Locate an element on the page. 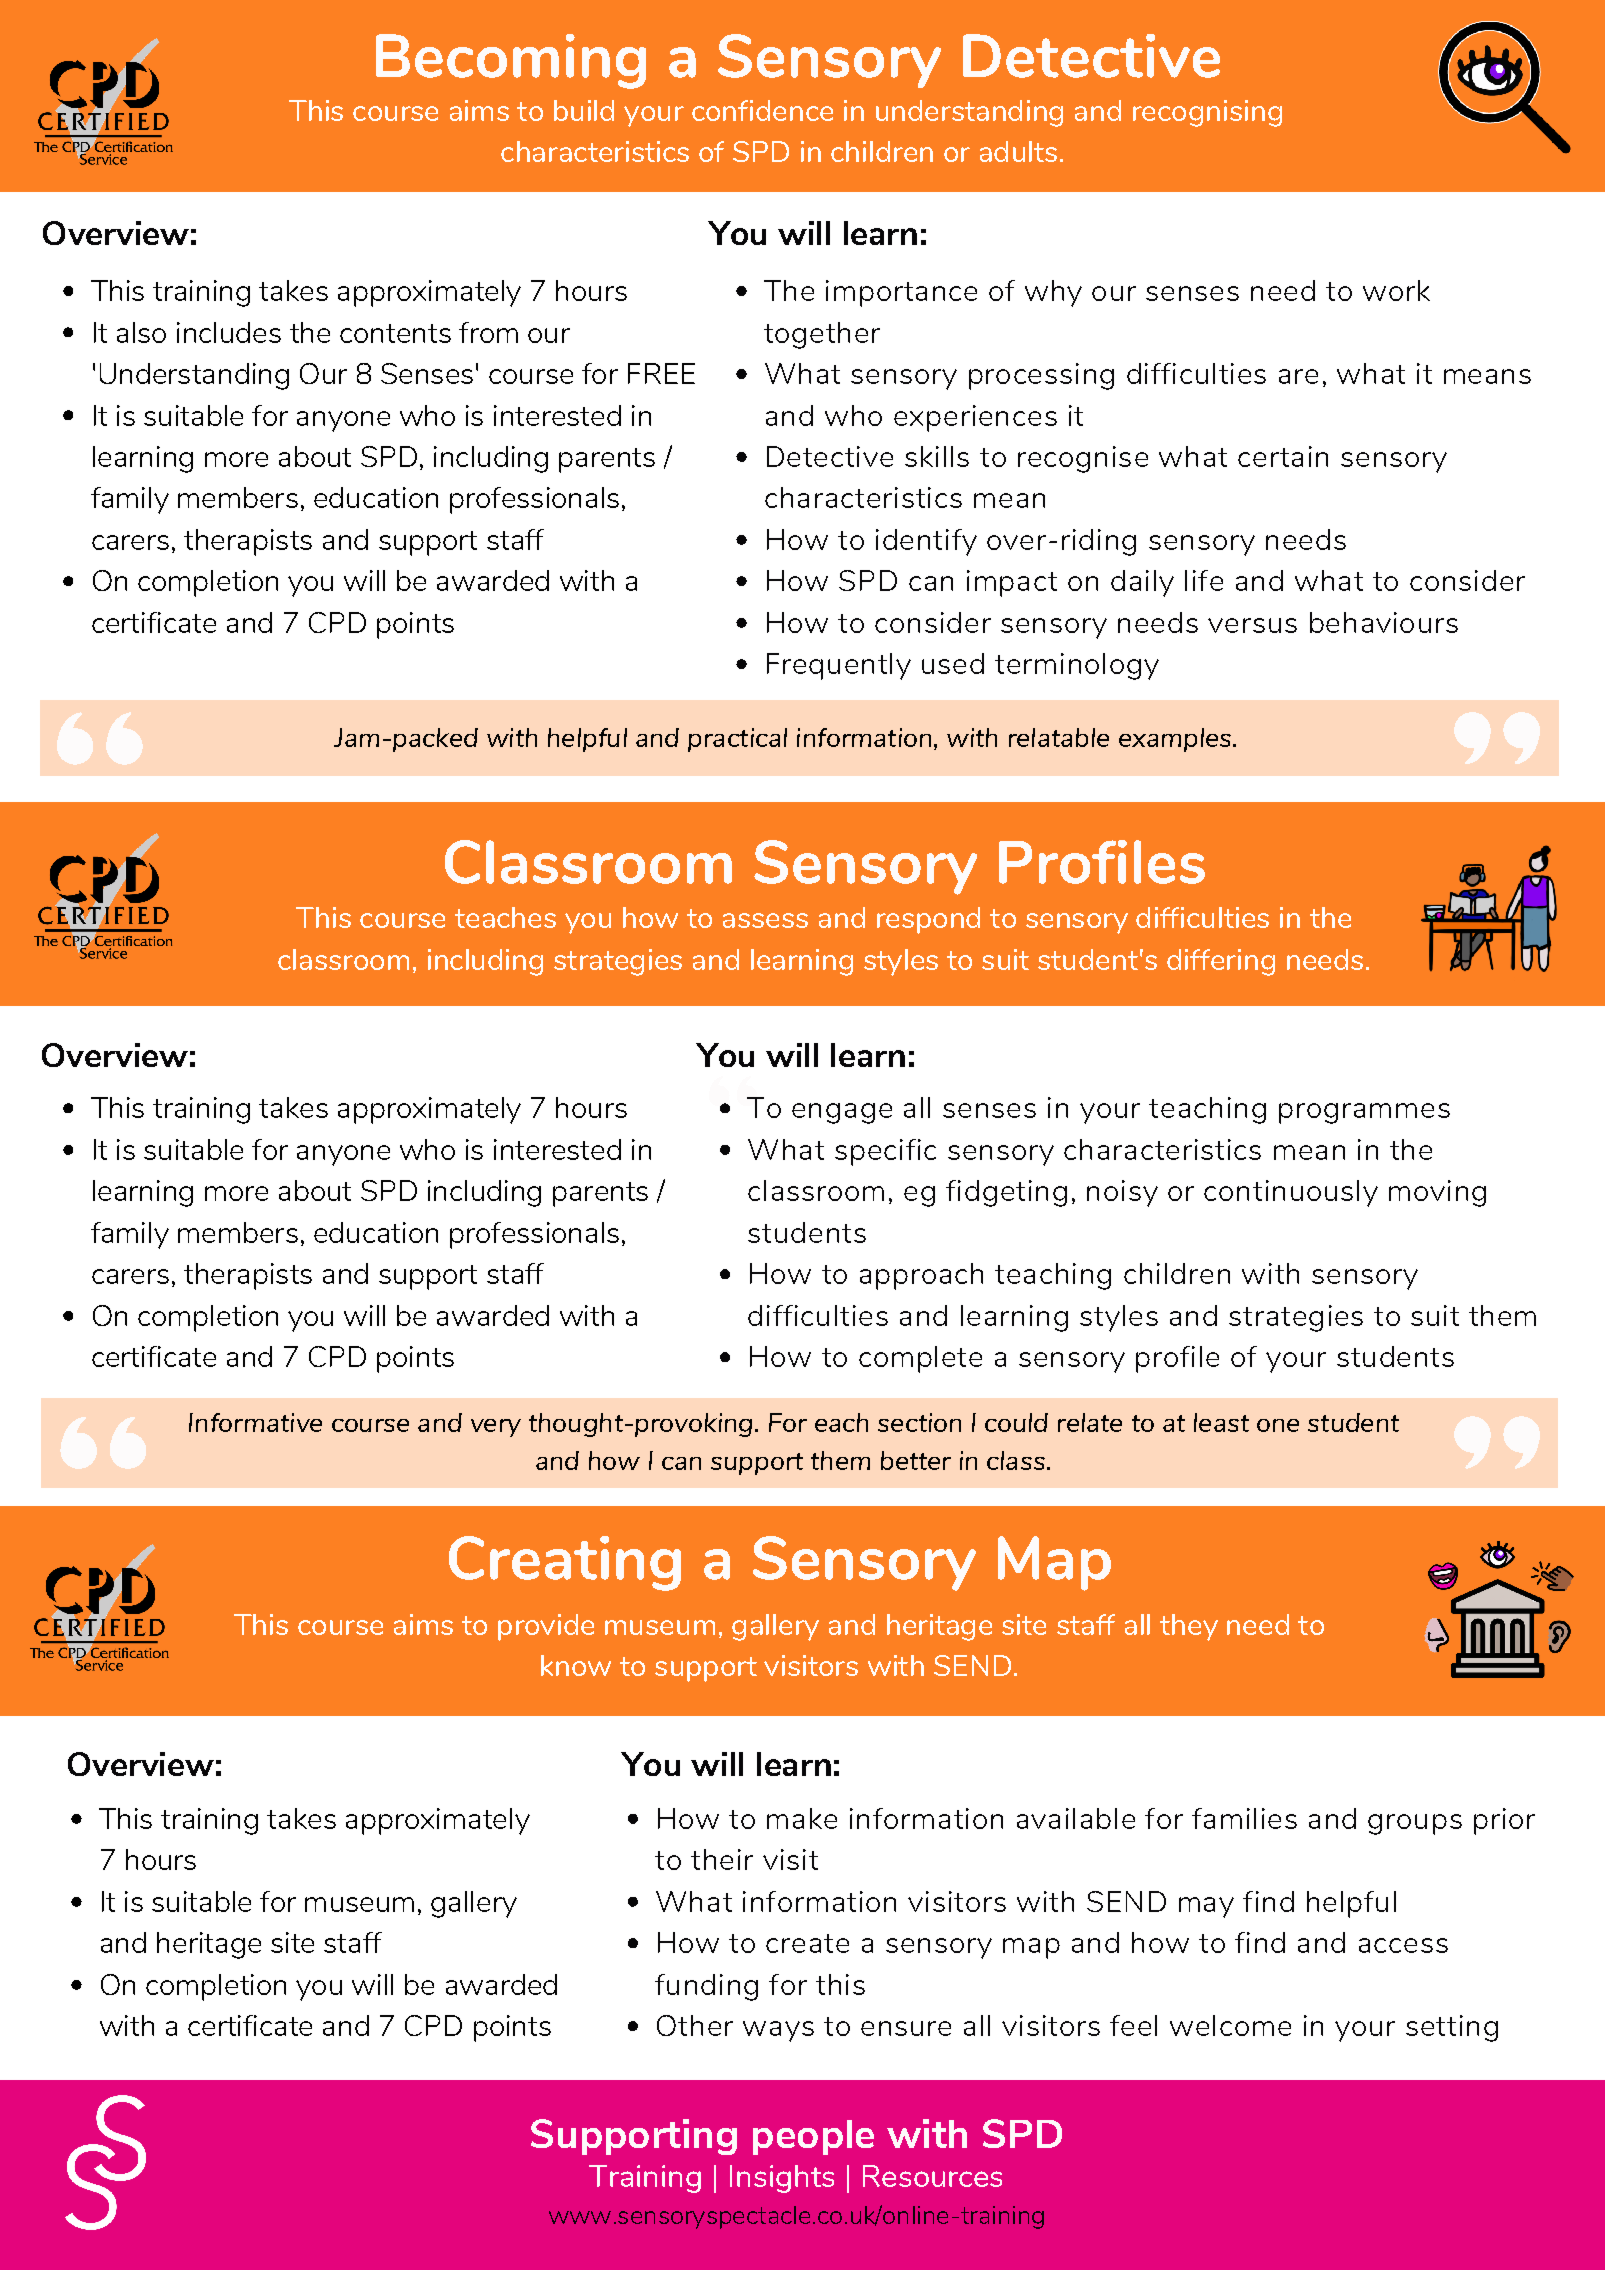 The image size is (1605, 2270). examples is located at coordinates (1176, 740).
